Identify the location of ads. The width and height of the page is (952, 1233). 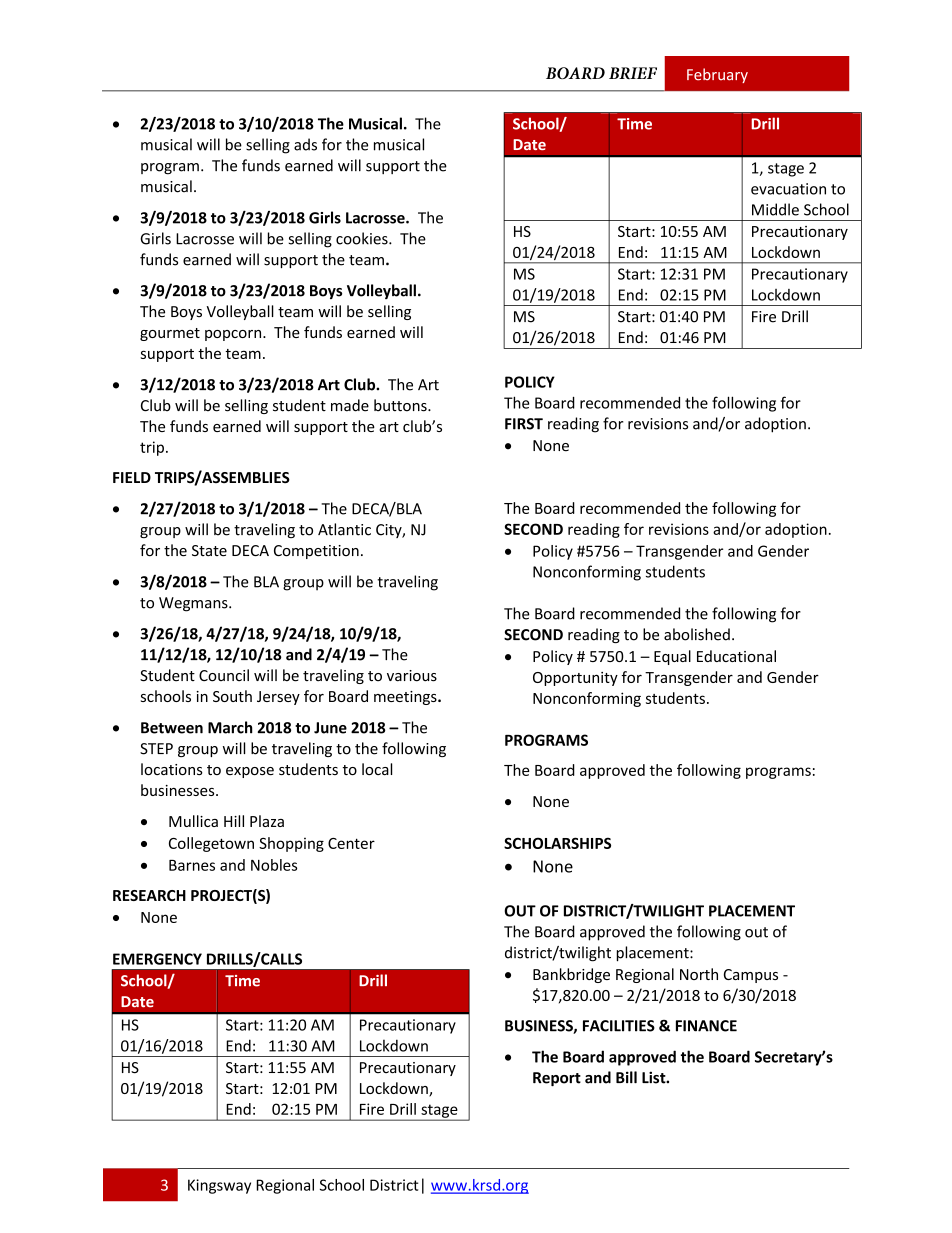
(305, 144).
